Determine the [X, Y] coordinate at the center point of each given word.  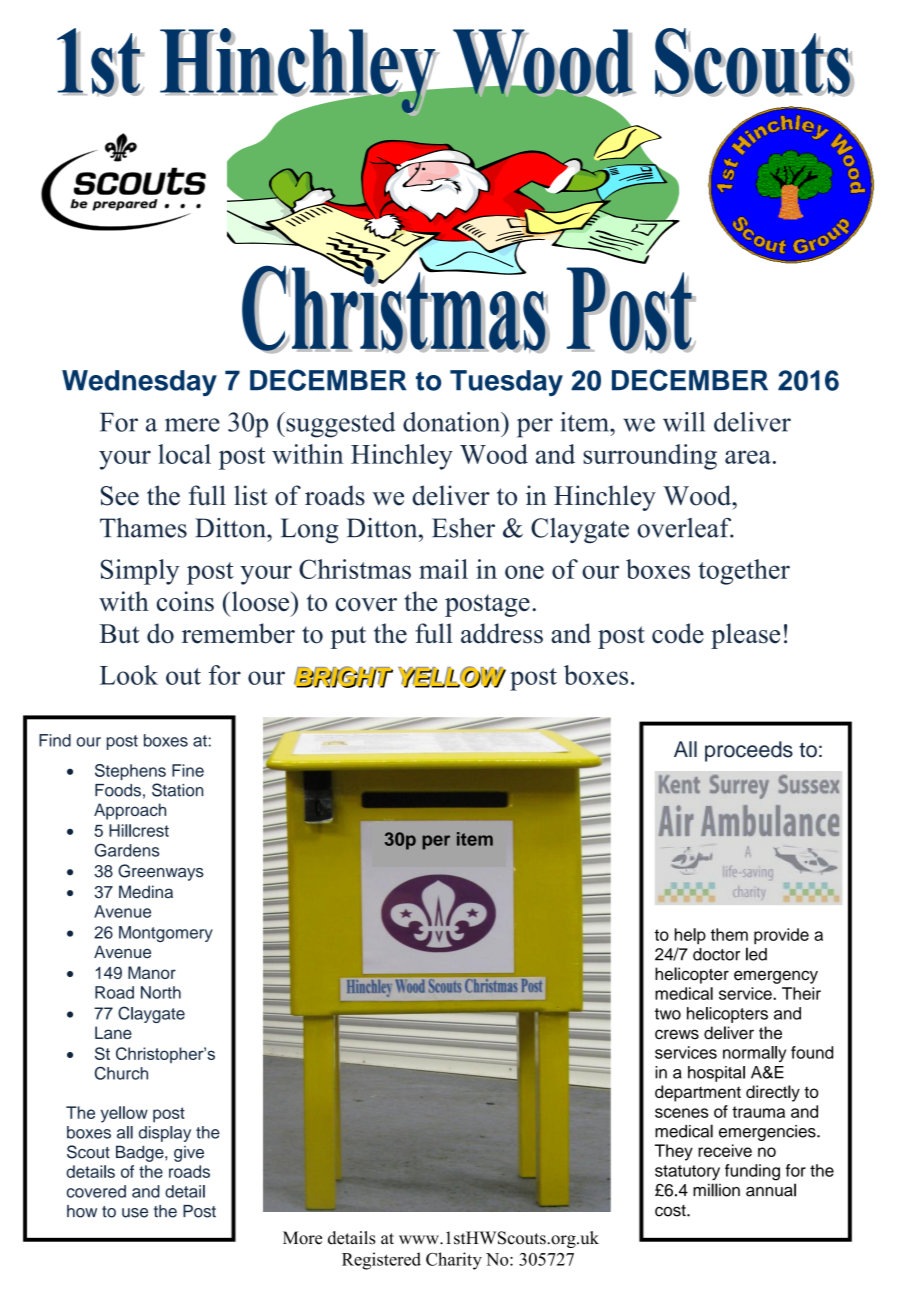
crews [677, 1034]
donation [453, 422]
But [119, 634]
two [668, 1014]
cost [671, 1211]
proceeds [749, 751]
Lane [113, 1032]
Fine [188, 770]
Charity [454, 1261]
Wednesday [139, 383]
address [502, 633]
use [135, 1213]
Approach [130, 811]
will [684, 422]
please [745, 636]
